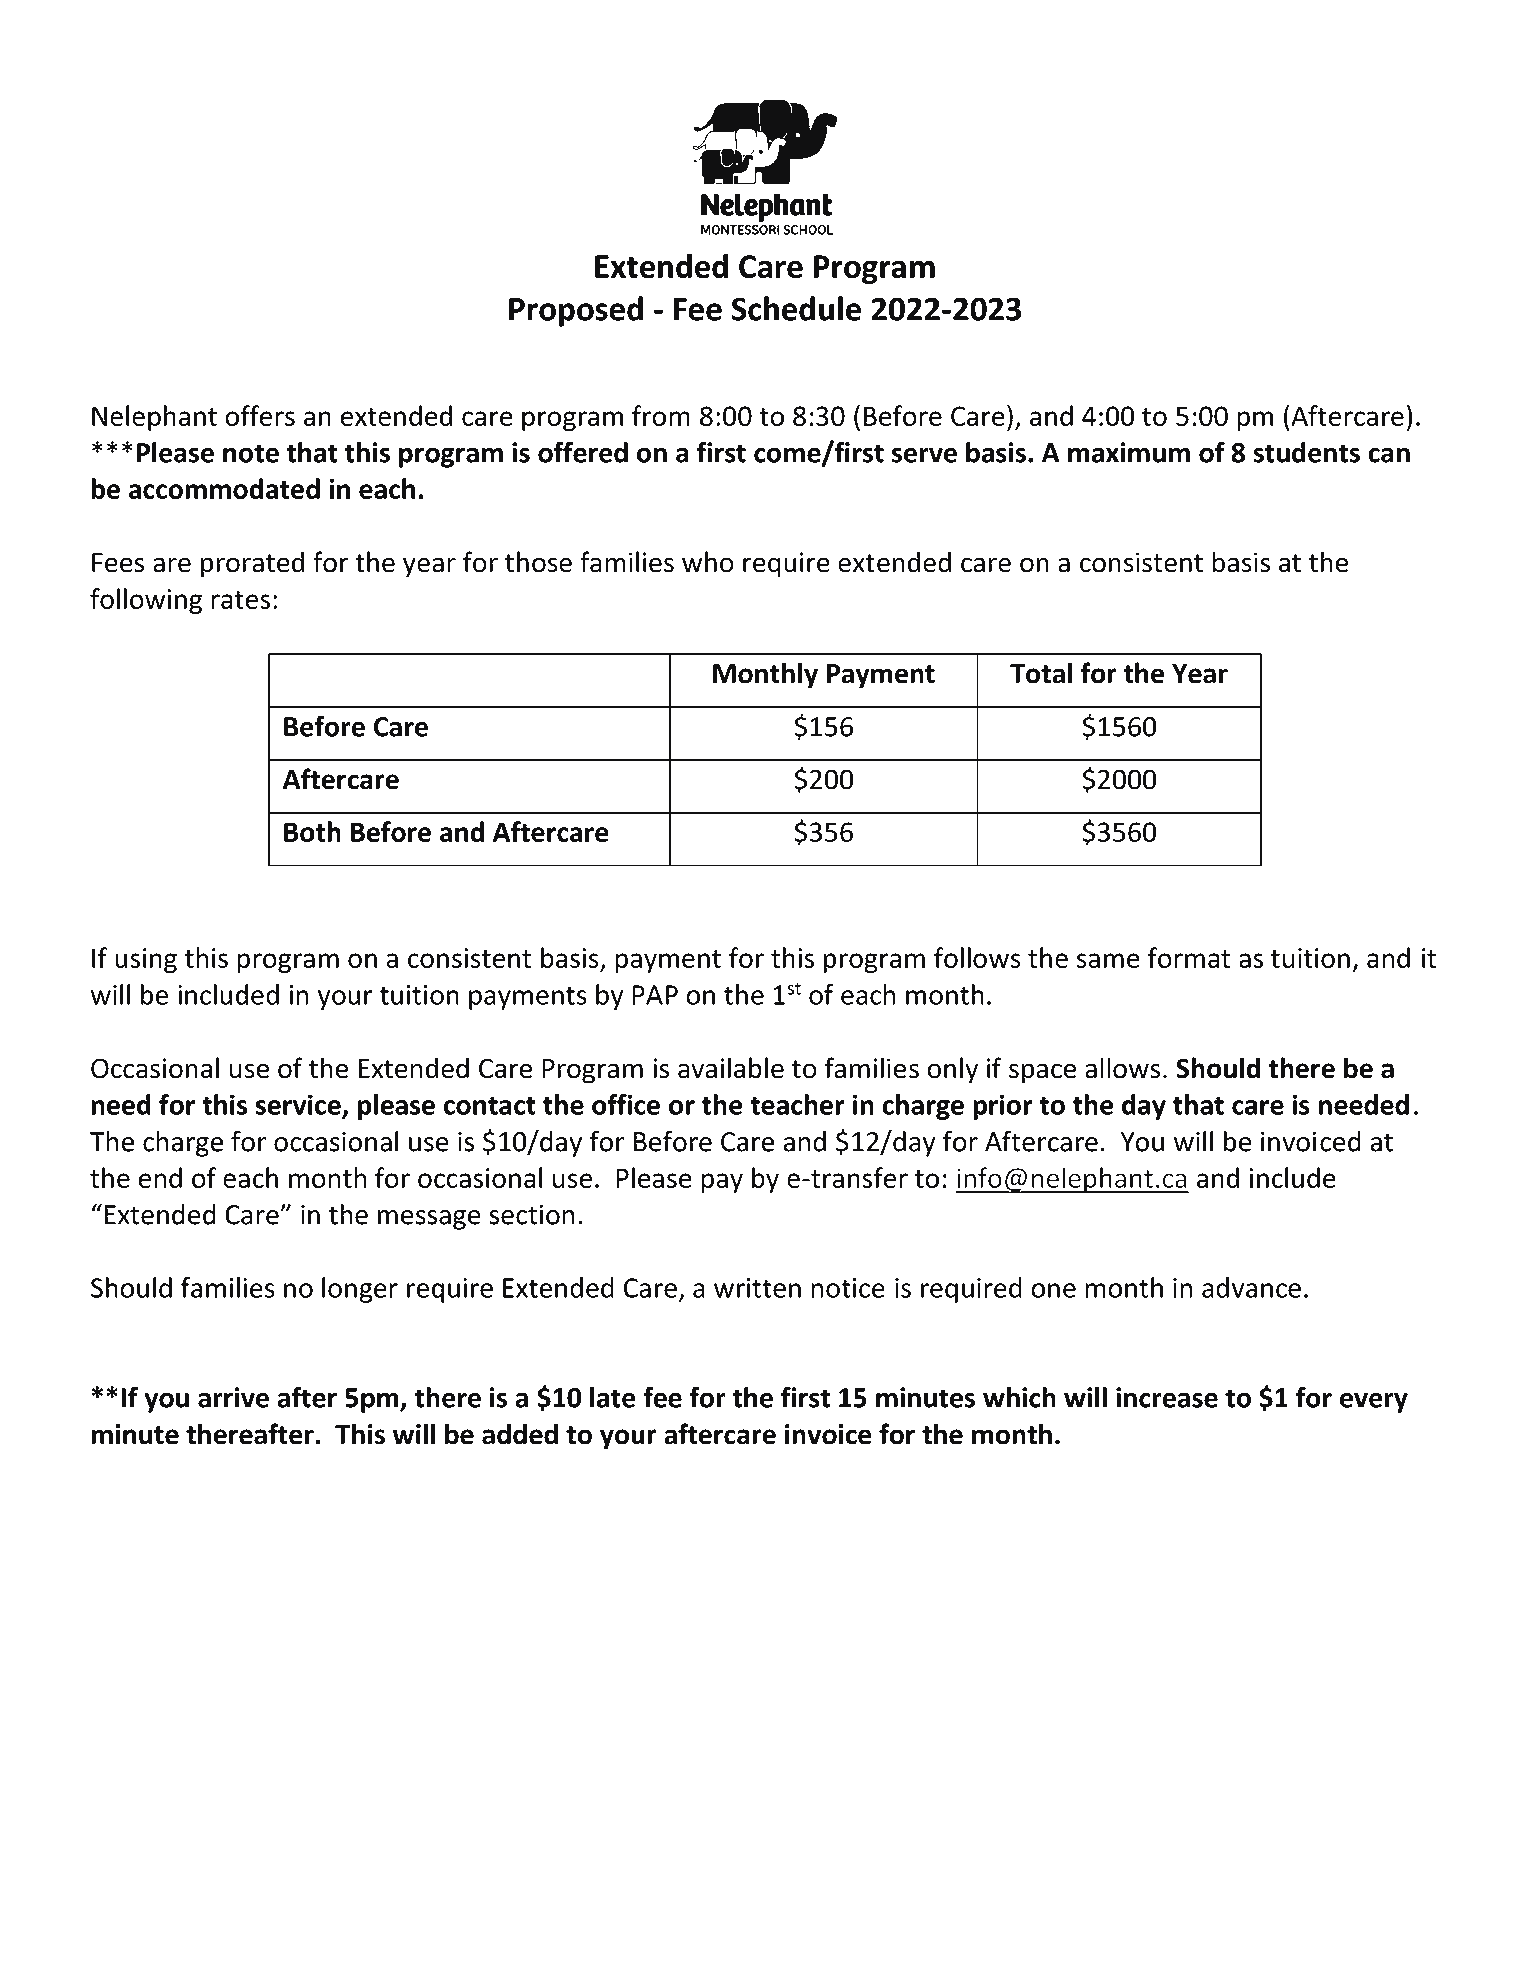 The height and width of the screenshot is (1980, 1530). I want to click on format, so click(1189, 957).
